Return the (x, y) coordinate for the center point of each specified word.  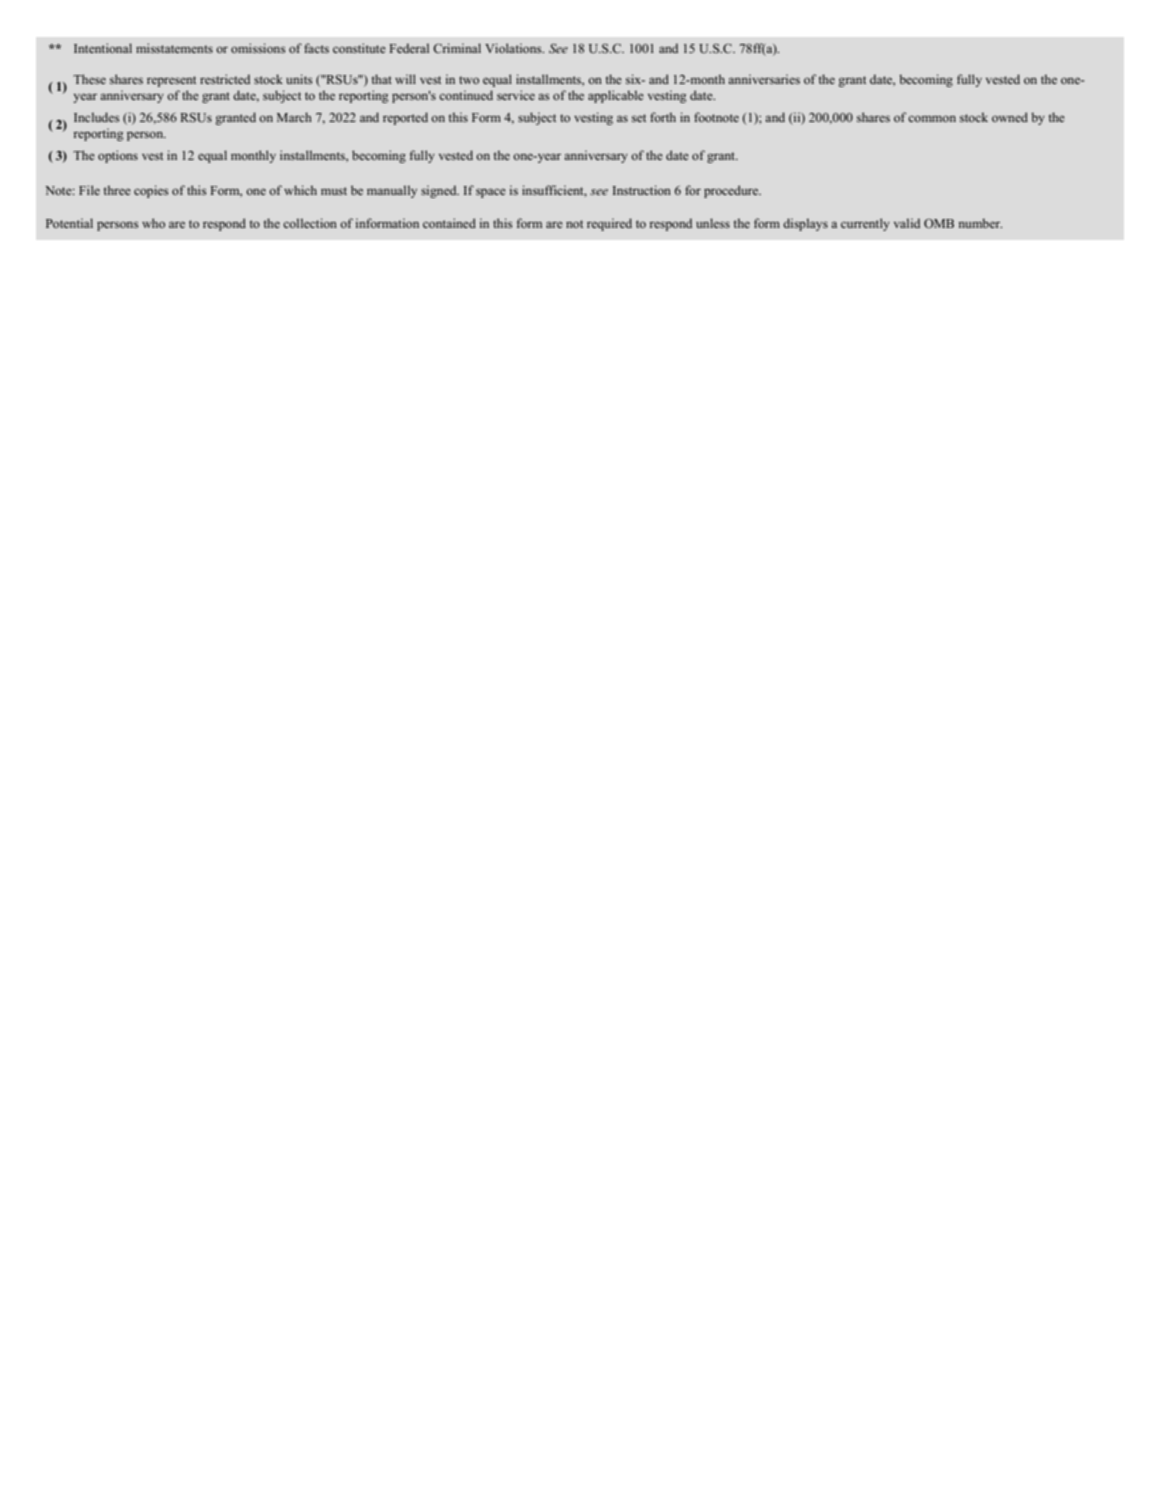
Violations (514, 48)
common (932, 118)
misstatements (174, 48)
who (153, 223)
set (639, 118)
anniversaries (764, 79)
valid (907, 223)
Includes (97, 117)
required (609, 224)
